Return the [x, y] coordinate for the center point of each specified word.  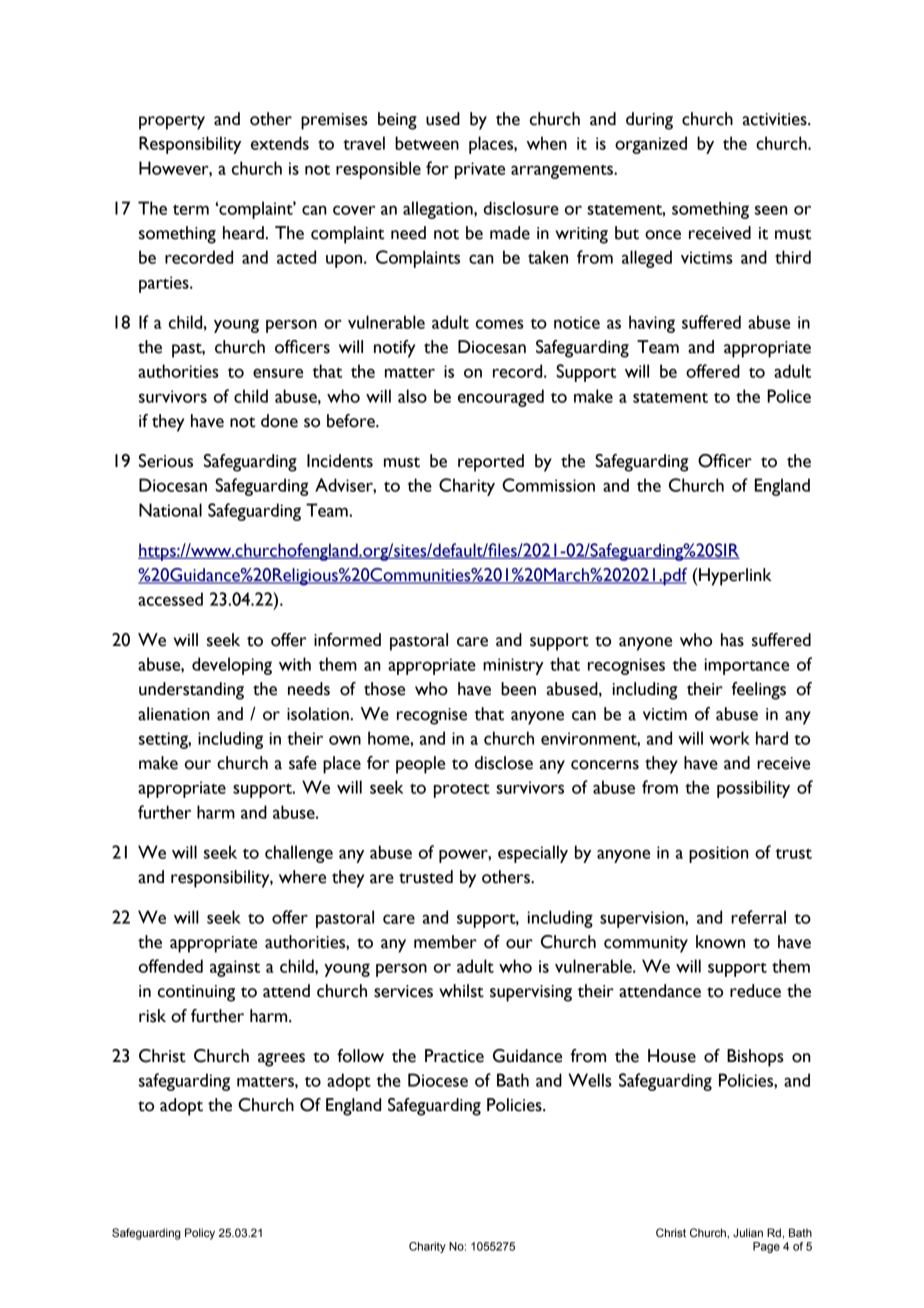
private [480, 170]
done [279, 421]
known [720, 942]
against [235, 968]
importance [746, 666]
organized [651, 145]
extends [280, 143]
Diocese [438, 1080]
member [445, 942]
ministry [513, 666]
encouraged [501, 398]
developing [232, 666]
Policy [200, 1234]
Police [789, 396]
